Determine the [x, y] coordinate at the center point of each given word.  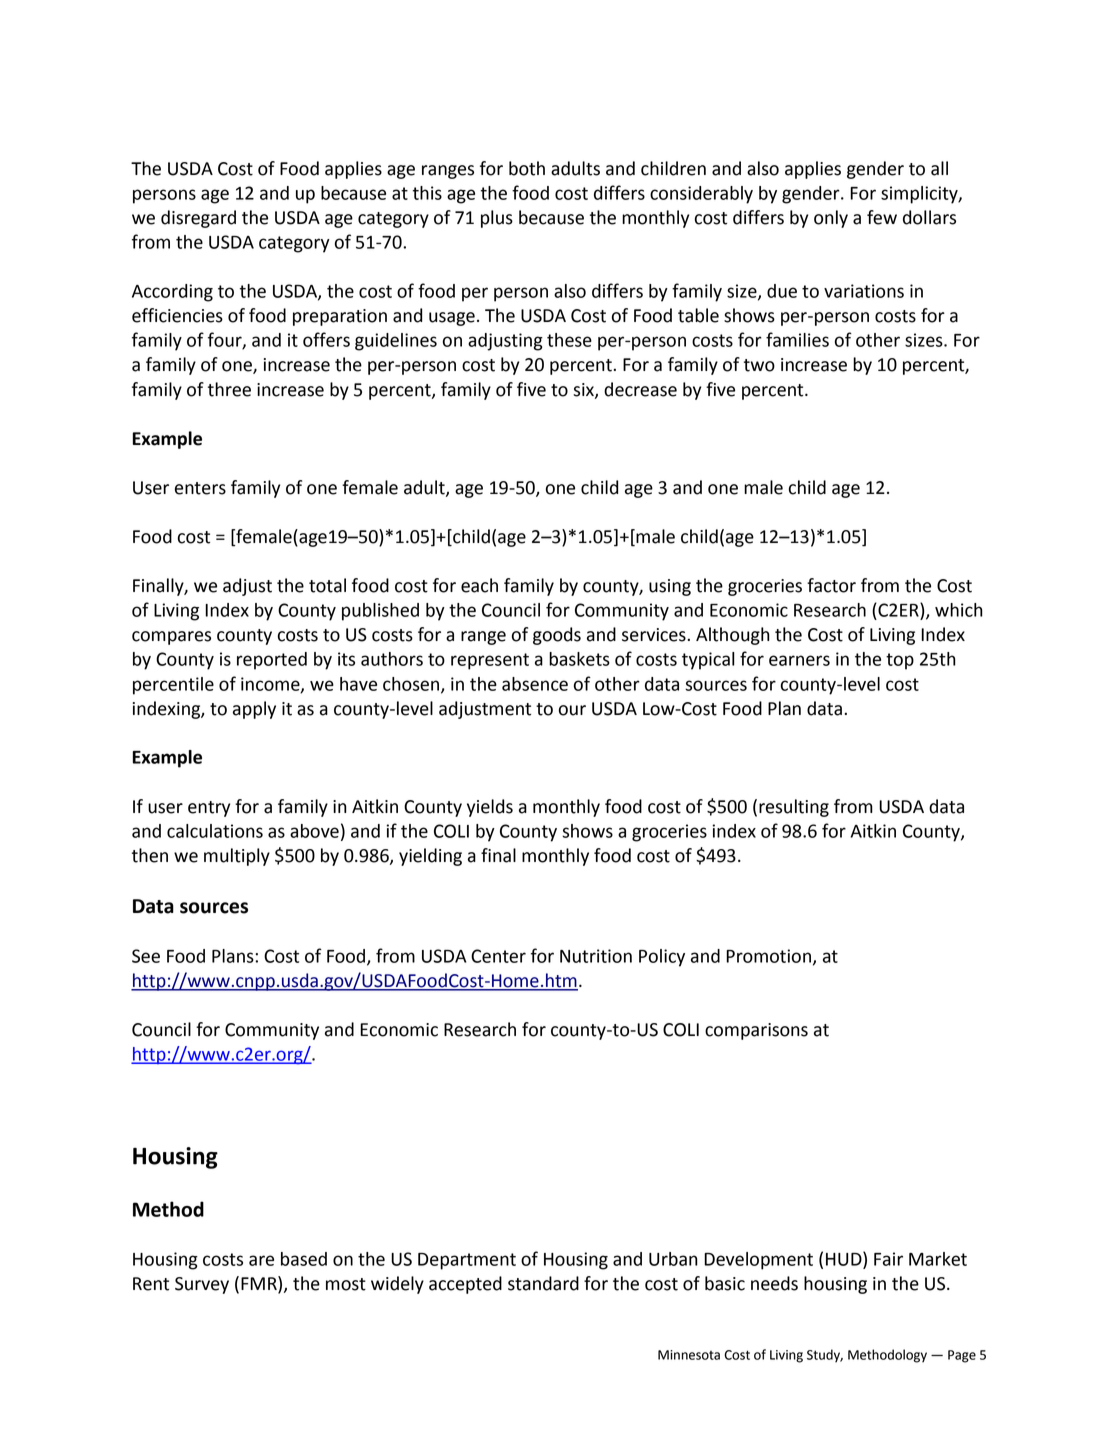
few [882, 217]
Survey [202, 1285]
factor [831, 585]
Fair [888, 1259]
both [527, 168]
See [146, 956]
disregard [198, 219]
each [479, 585]
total [327, 585]
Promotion [768, 956]
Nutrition [596, 956]
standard [543, 1283]
